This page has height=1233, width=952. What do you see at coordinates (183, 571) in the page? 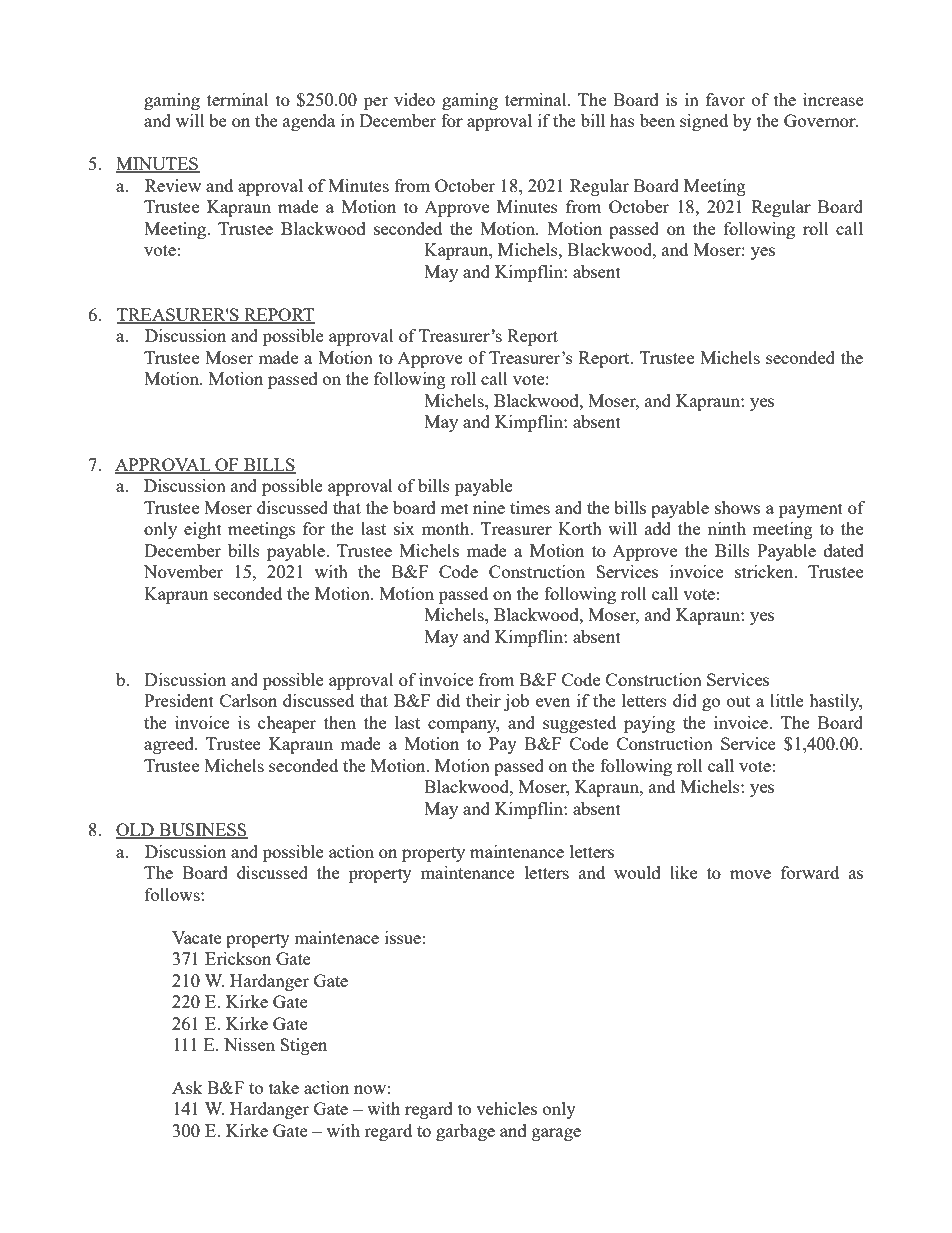
I see `November` at bounding box center [183, 571].
